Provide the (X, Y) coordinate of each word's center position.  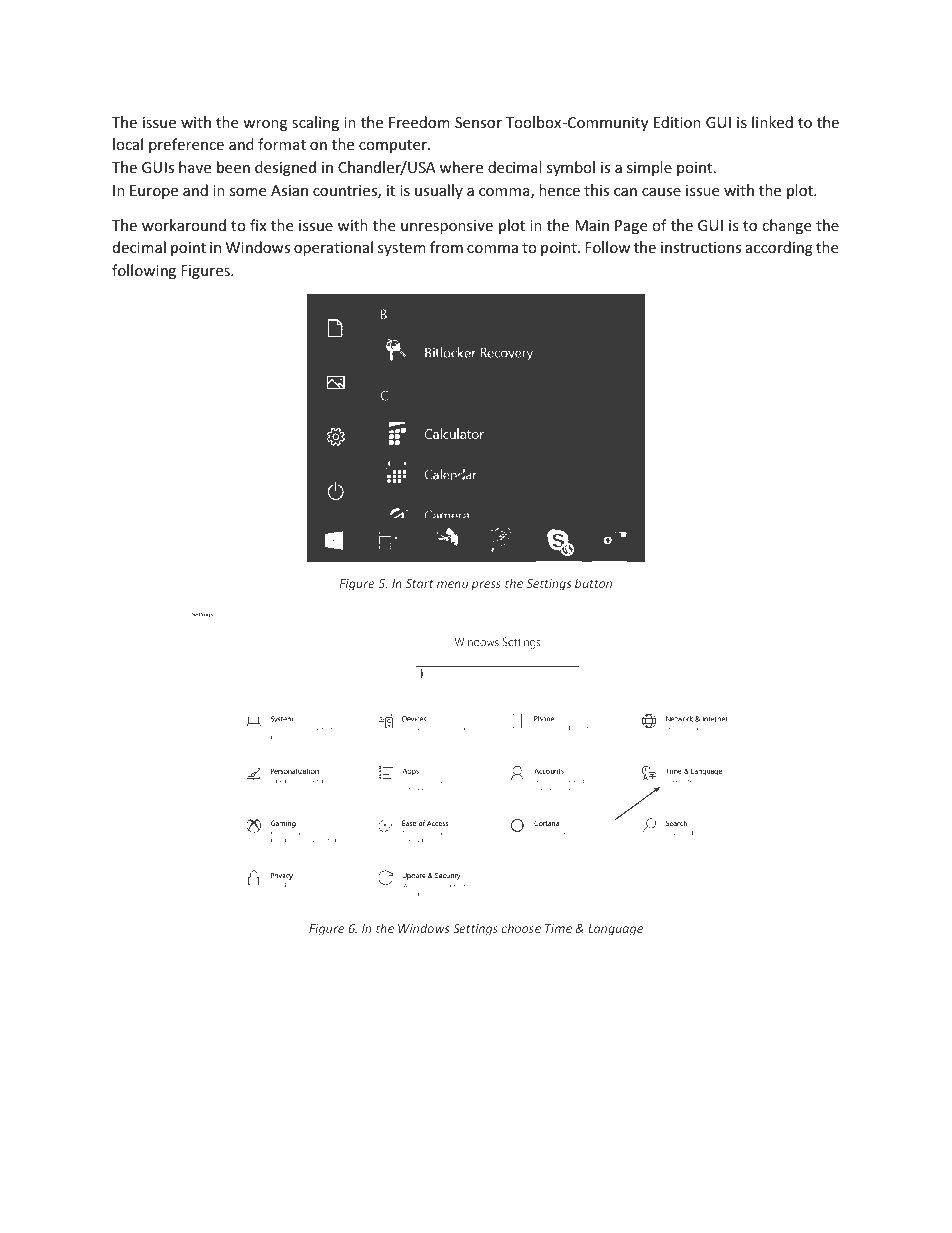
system (402, 249)
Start (419, 583)
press (486, 586)
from (446, 247)
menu (452, 584)
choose (521, 928)
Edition (677, 122)
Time (558, 928)
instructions (701, 247)
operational (333, 248)
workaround (184, 225)
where (461, 167)
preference (186, 145)
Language (615, 930)
